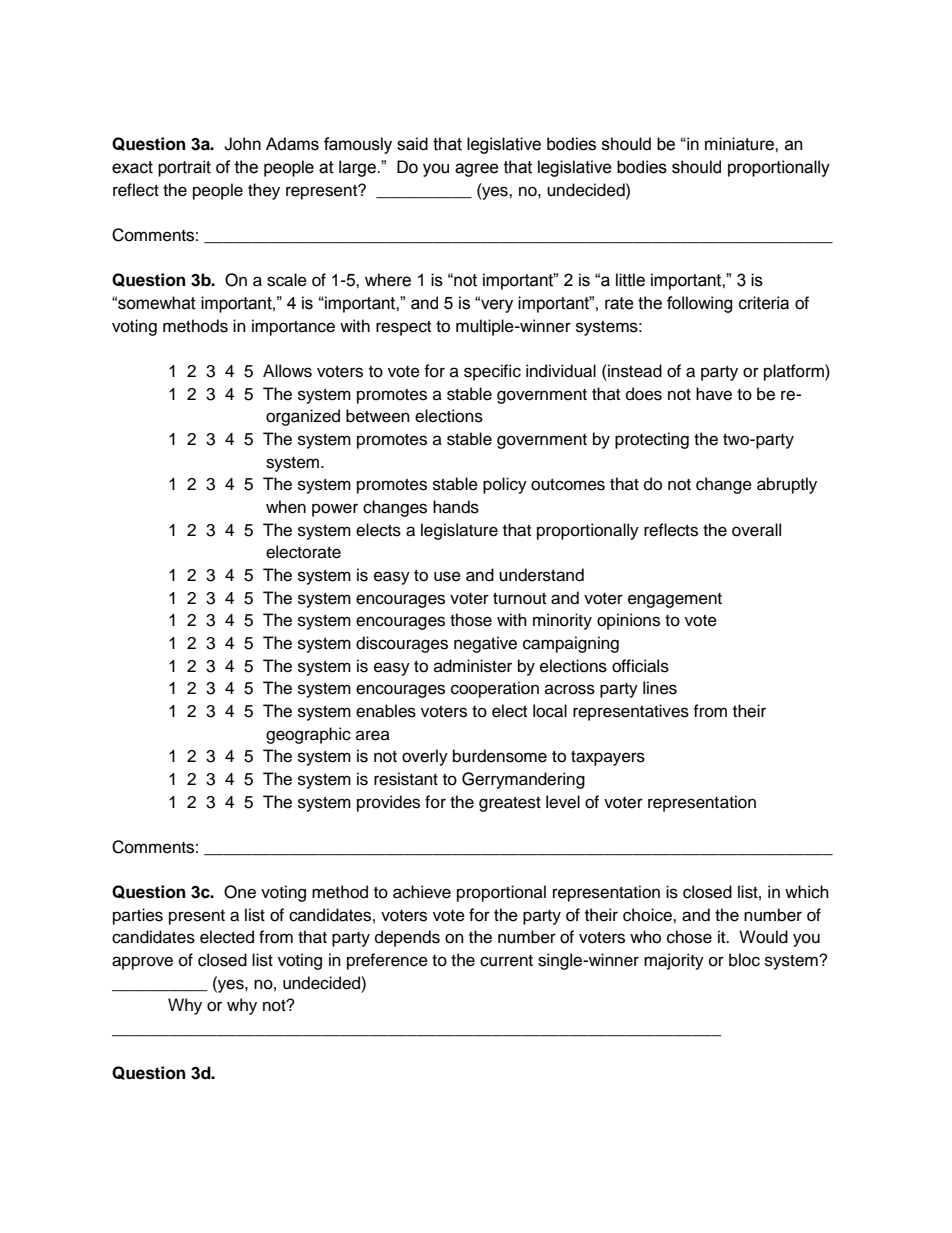 This screenshot has width=952, height=1233. I want to click on specific, so click(492, 372).
